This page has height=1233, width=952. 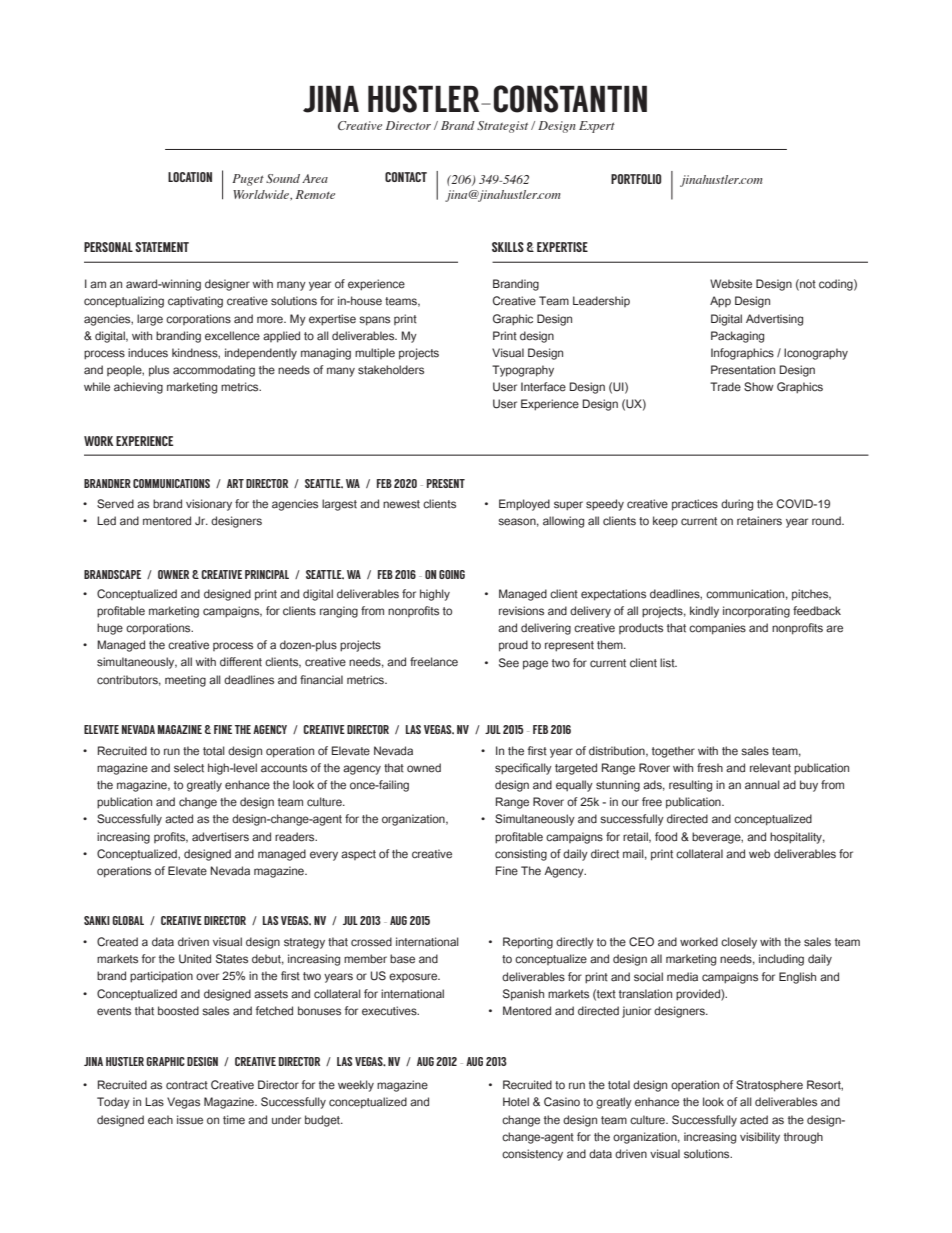 I want to click on Strategist, so click(x=502, y=127).
